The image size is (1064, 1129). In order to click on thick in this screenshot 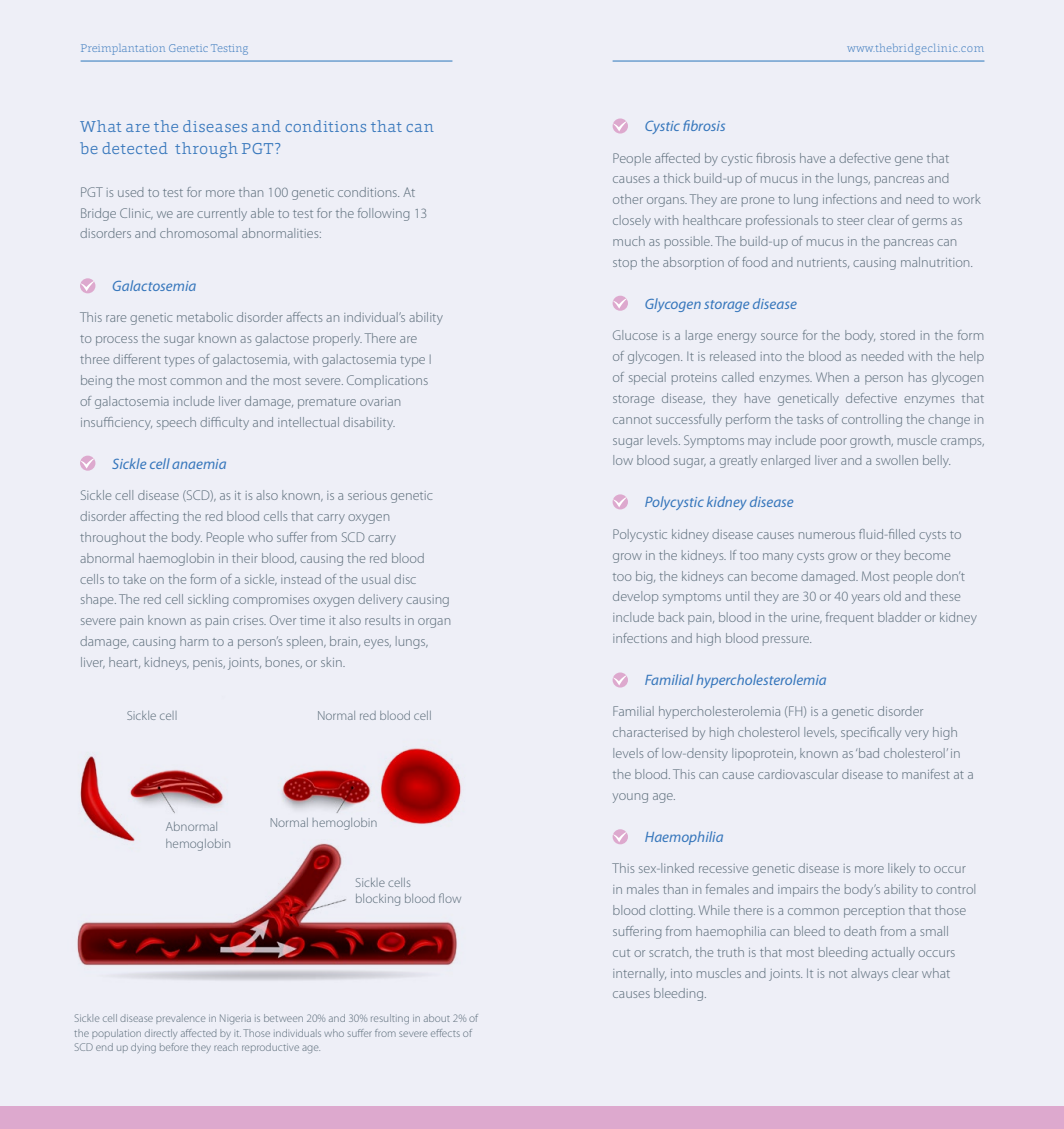, I will do `click(676, 178)`.
